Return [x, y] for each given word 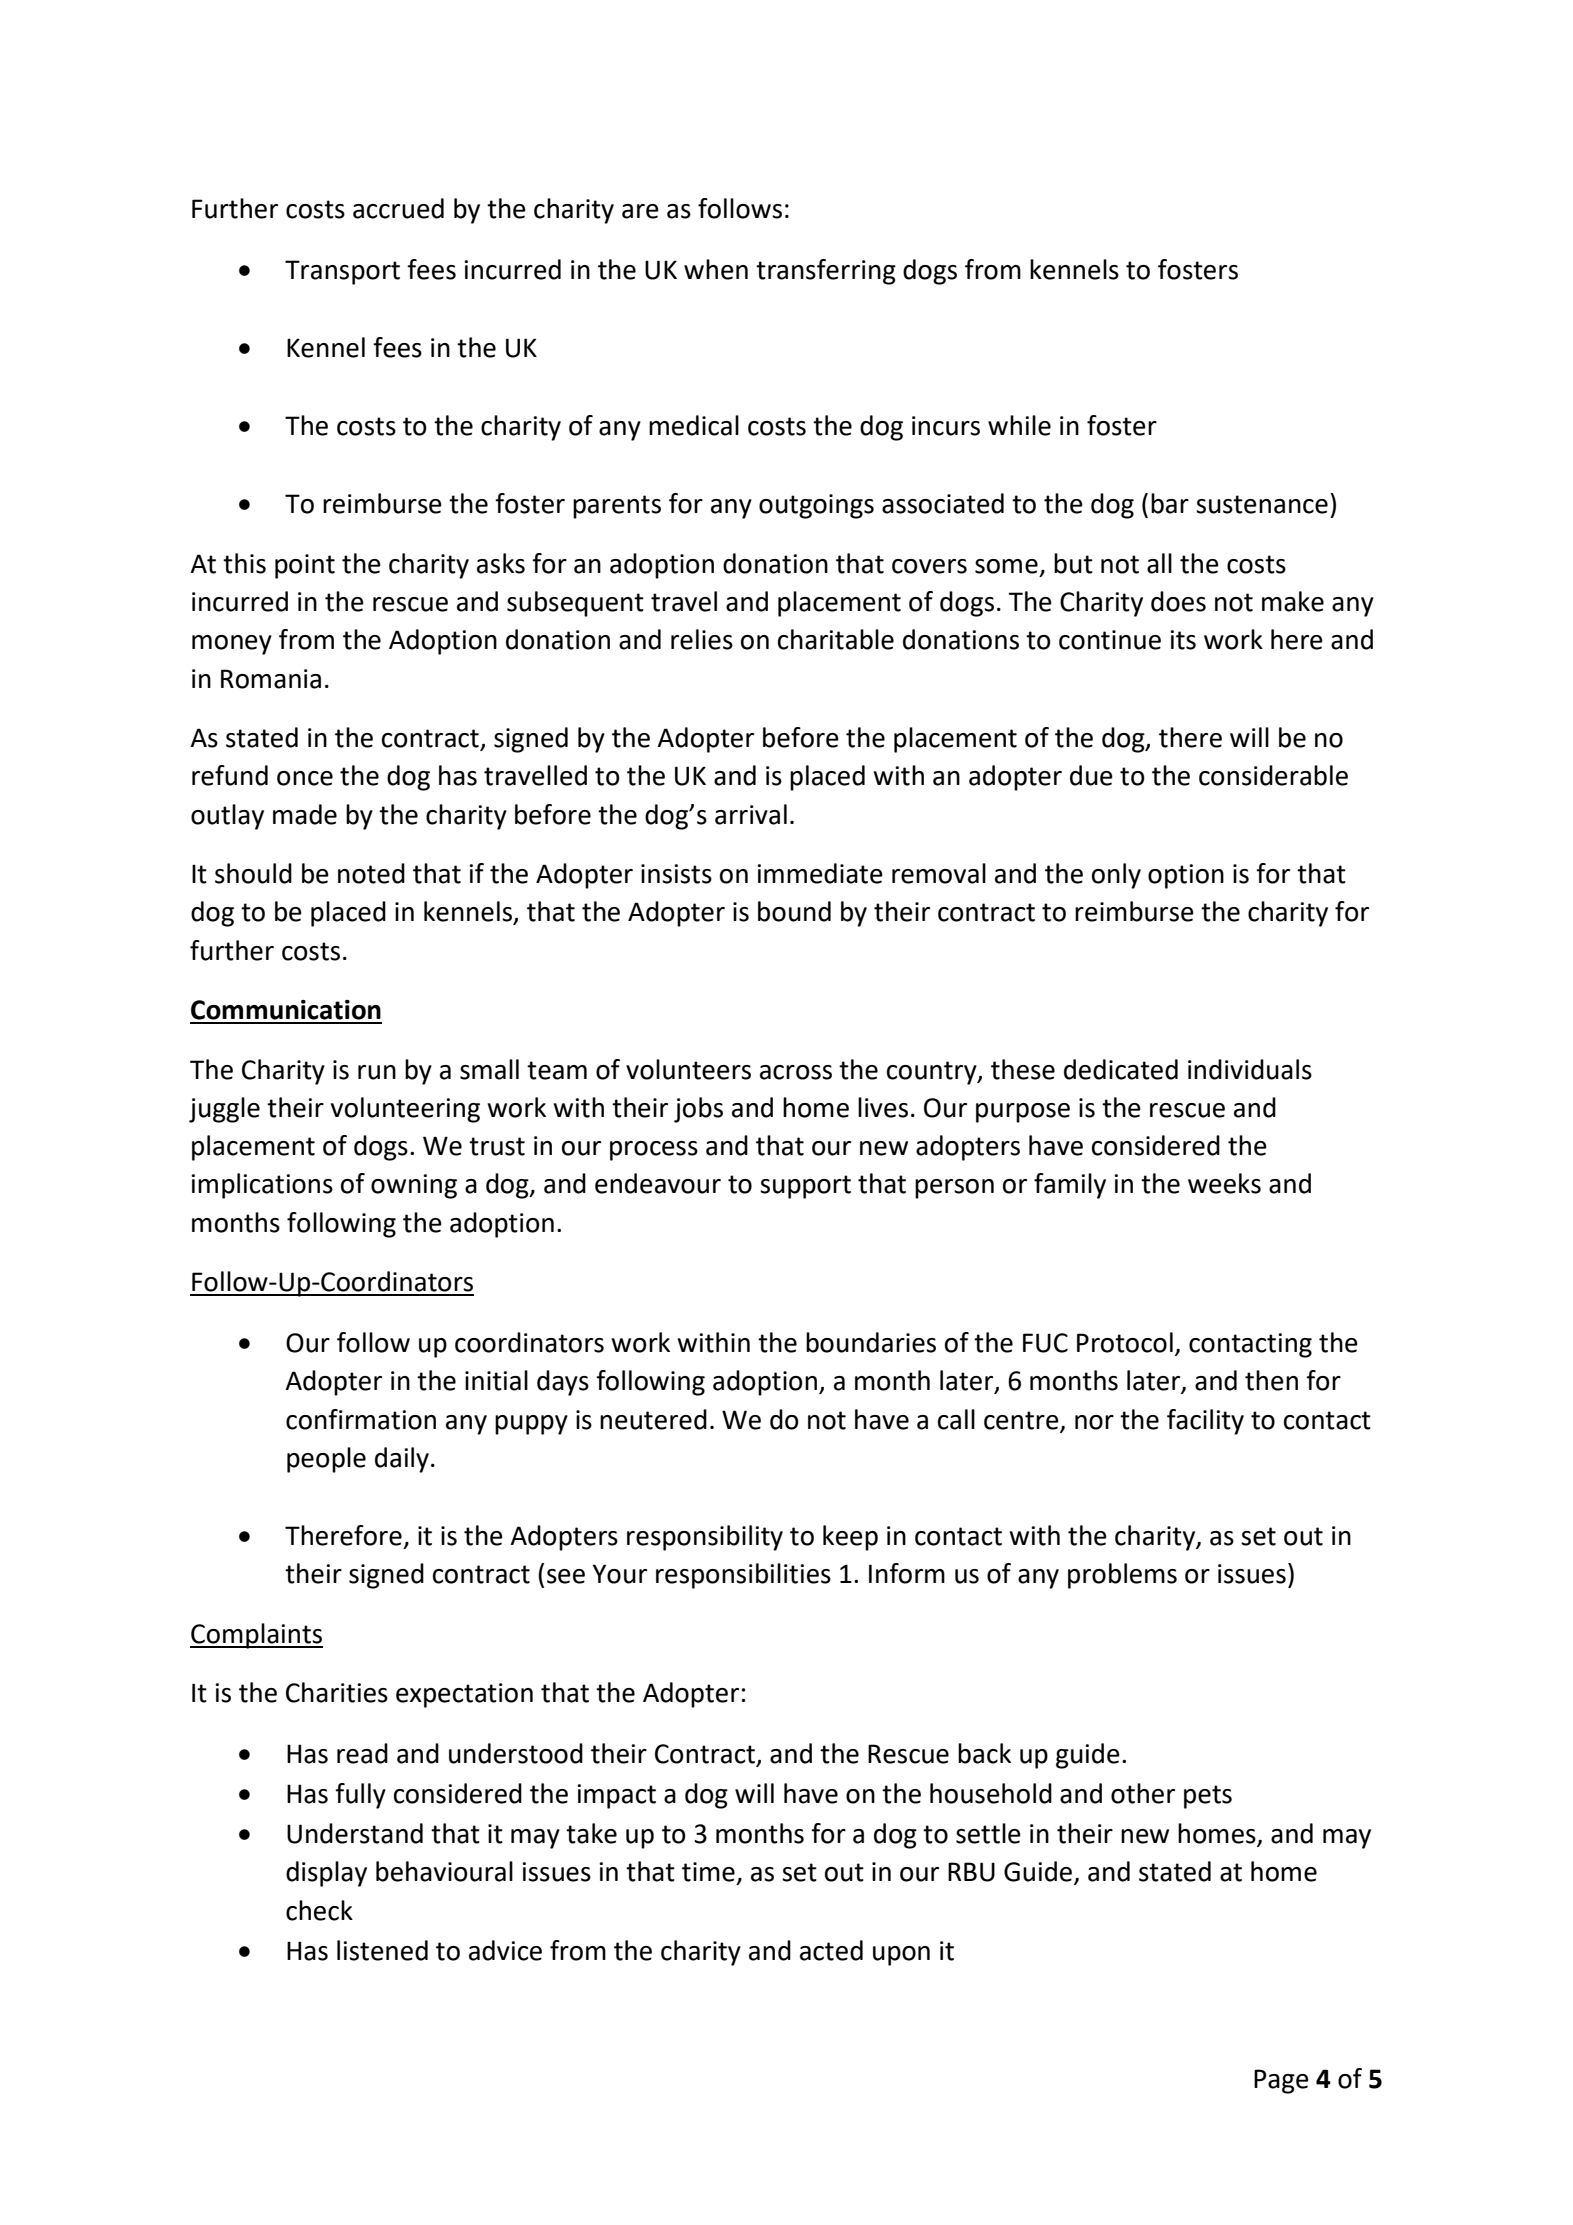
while [1019, 425]
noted [371, 873]
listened [382, 1950]
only [1116, 876]
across [796, 1072]
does [1178, 601]
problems [1122, 1576]
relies [702, 639]
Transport [342, 272]
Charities [337, 1692]
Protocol [1125, 1342]
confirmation [361, 1419]
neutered [653, 1419]
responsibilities [743, 1576]
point [305, 566]
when [716, 269]
